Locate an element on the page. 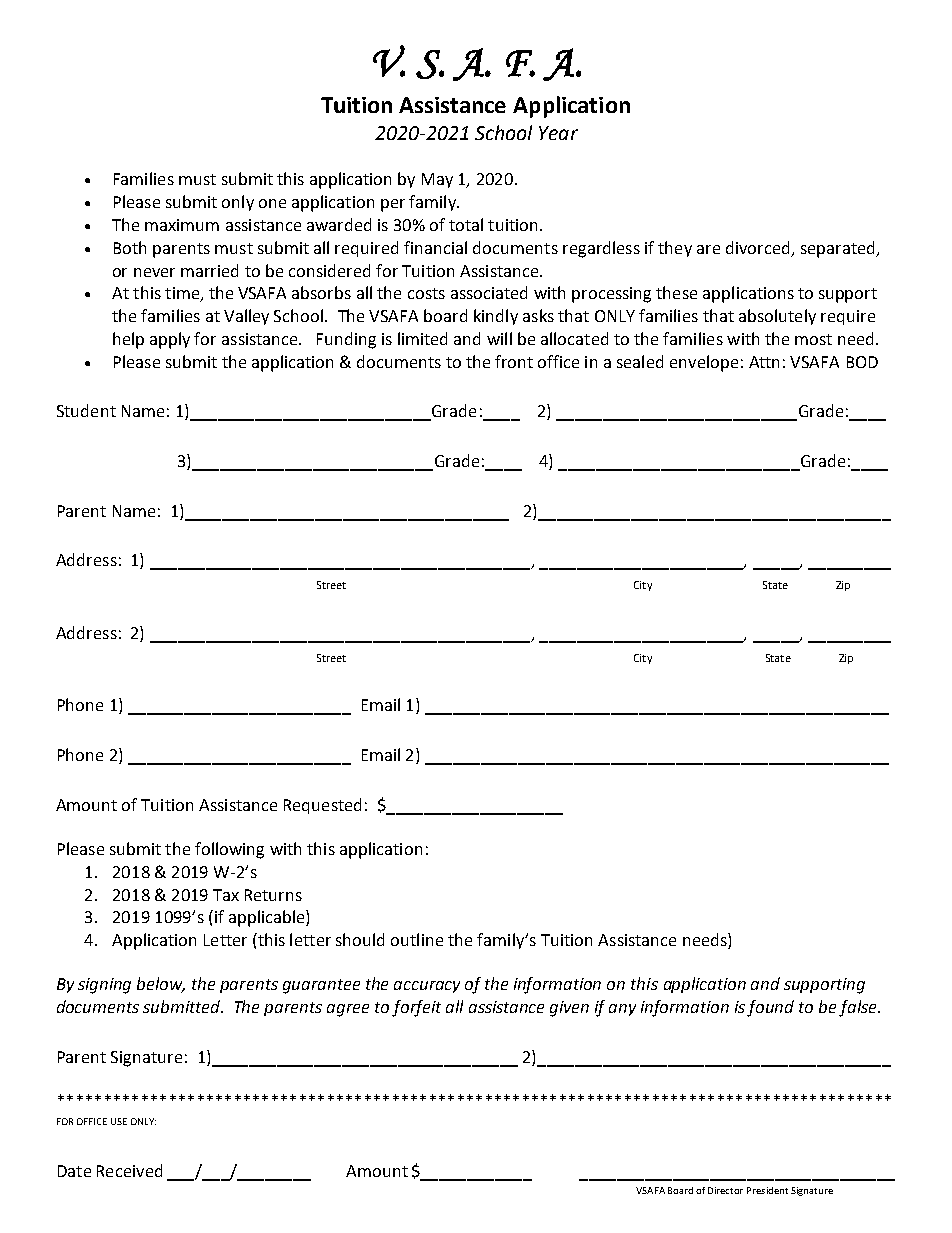 Image resolution: width=952 pixels, height=1233 pixels. forfeit is located at coordinates (416, 1008).
